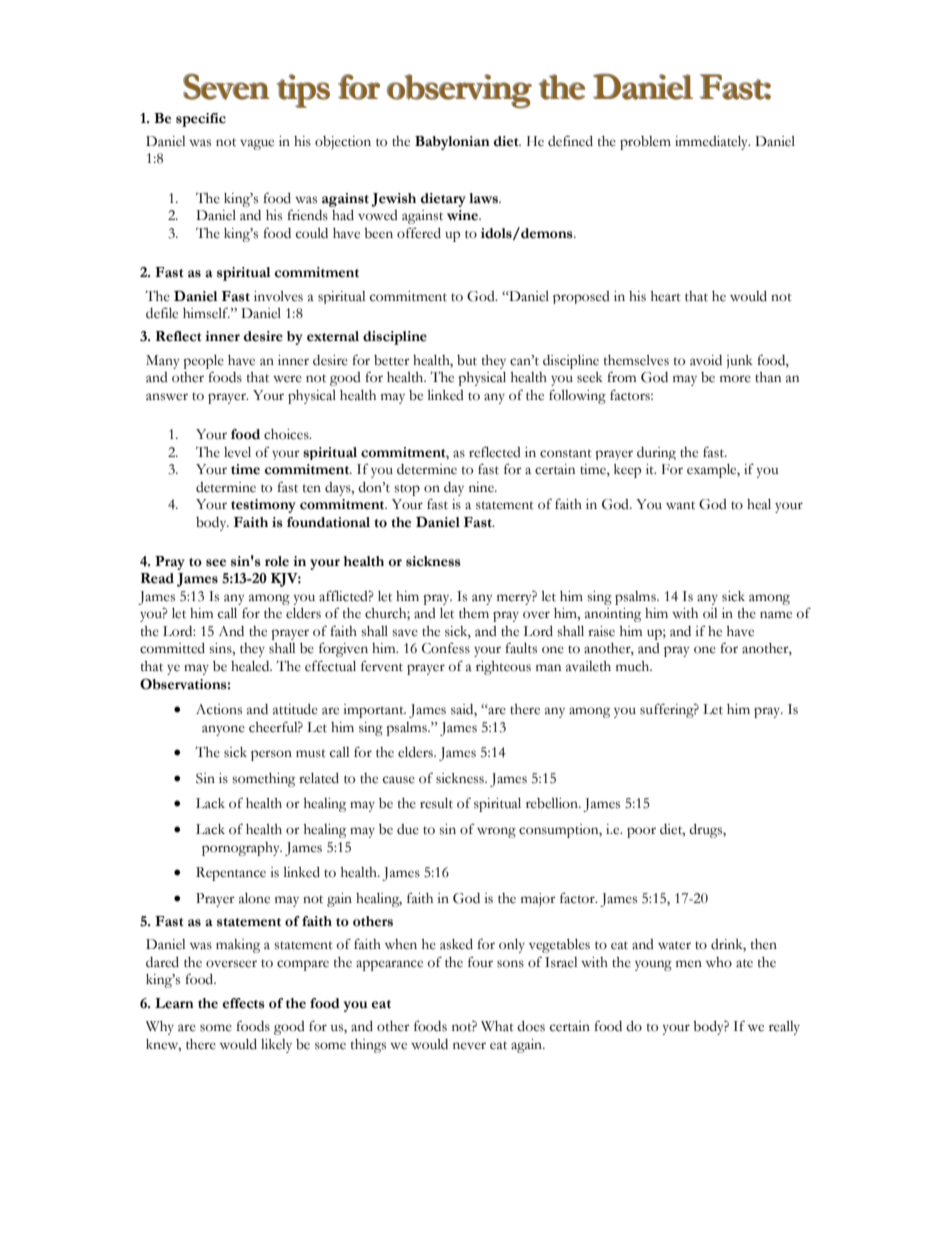 This document has height=1233, width=952. I want to click on Babylonian, so click(452, 143).
